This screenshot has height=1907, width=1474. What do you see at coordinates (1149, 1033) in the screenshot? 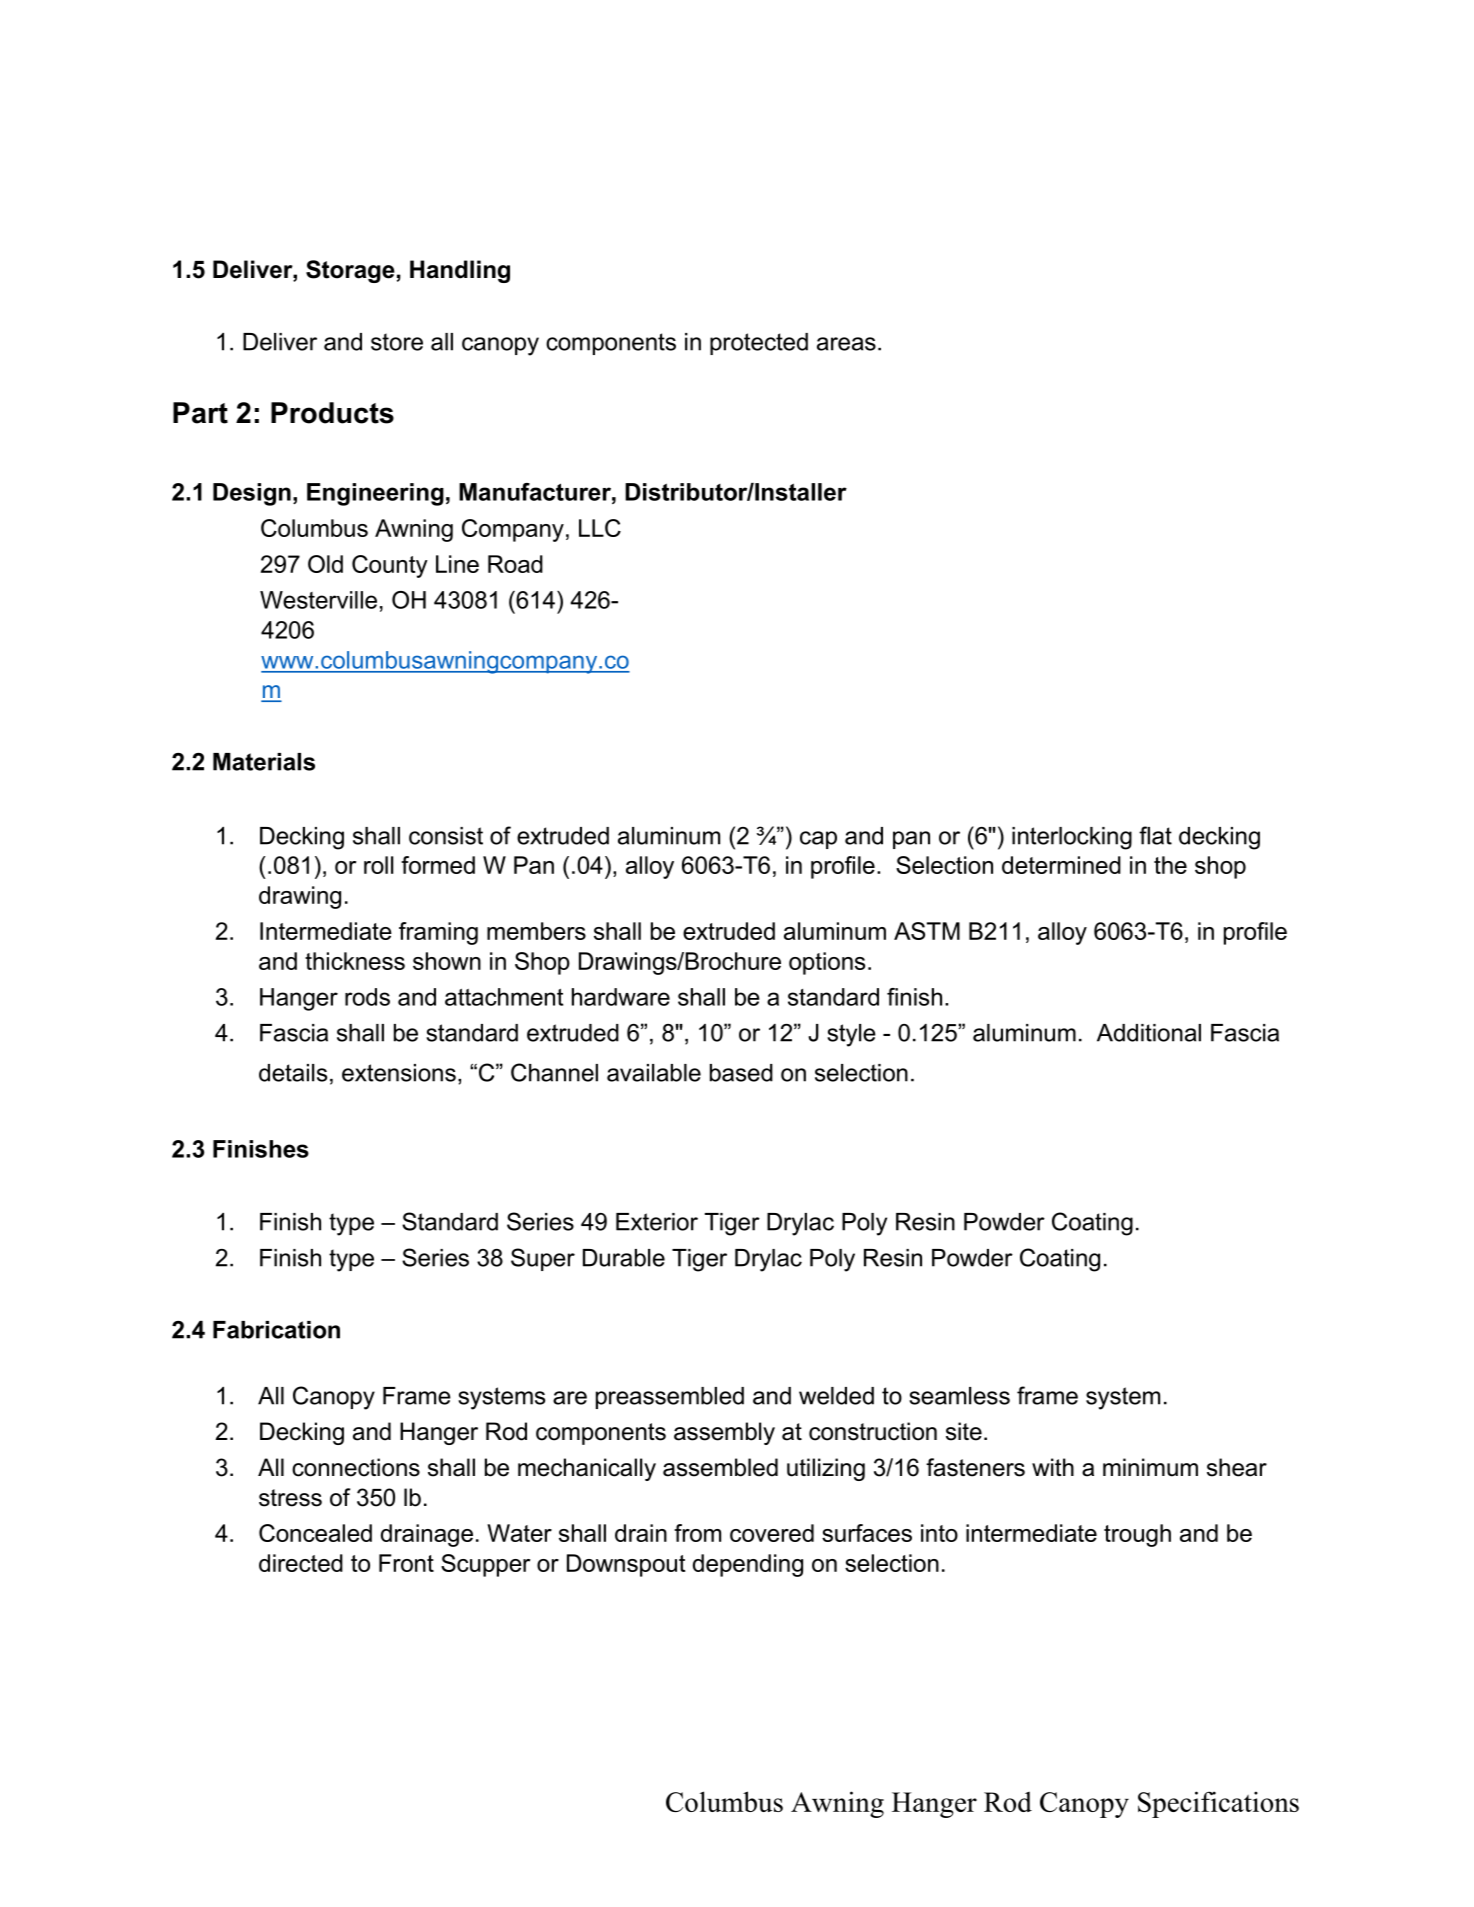
I see `Additional` at bounding box center [1149, 1033].
